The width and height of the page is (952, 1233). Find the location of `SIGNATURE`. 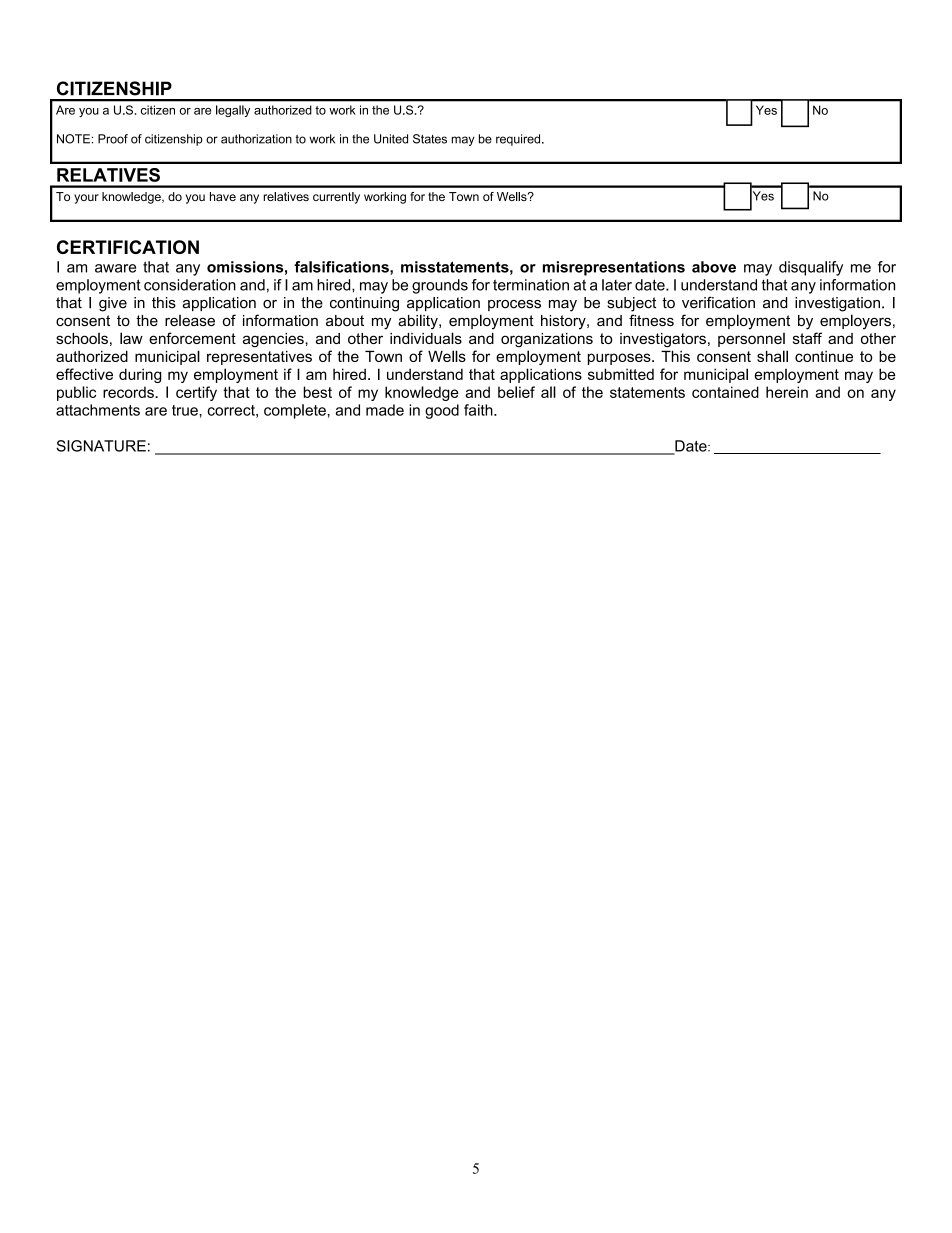

SIGNATURE is located at coordinates (101, 446).
